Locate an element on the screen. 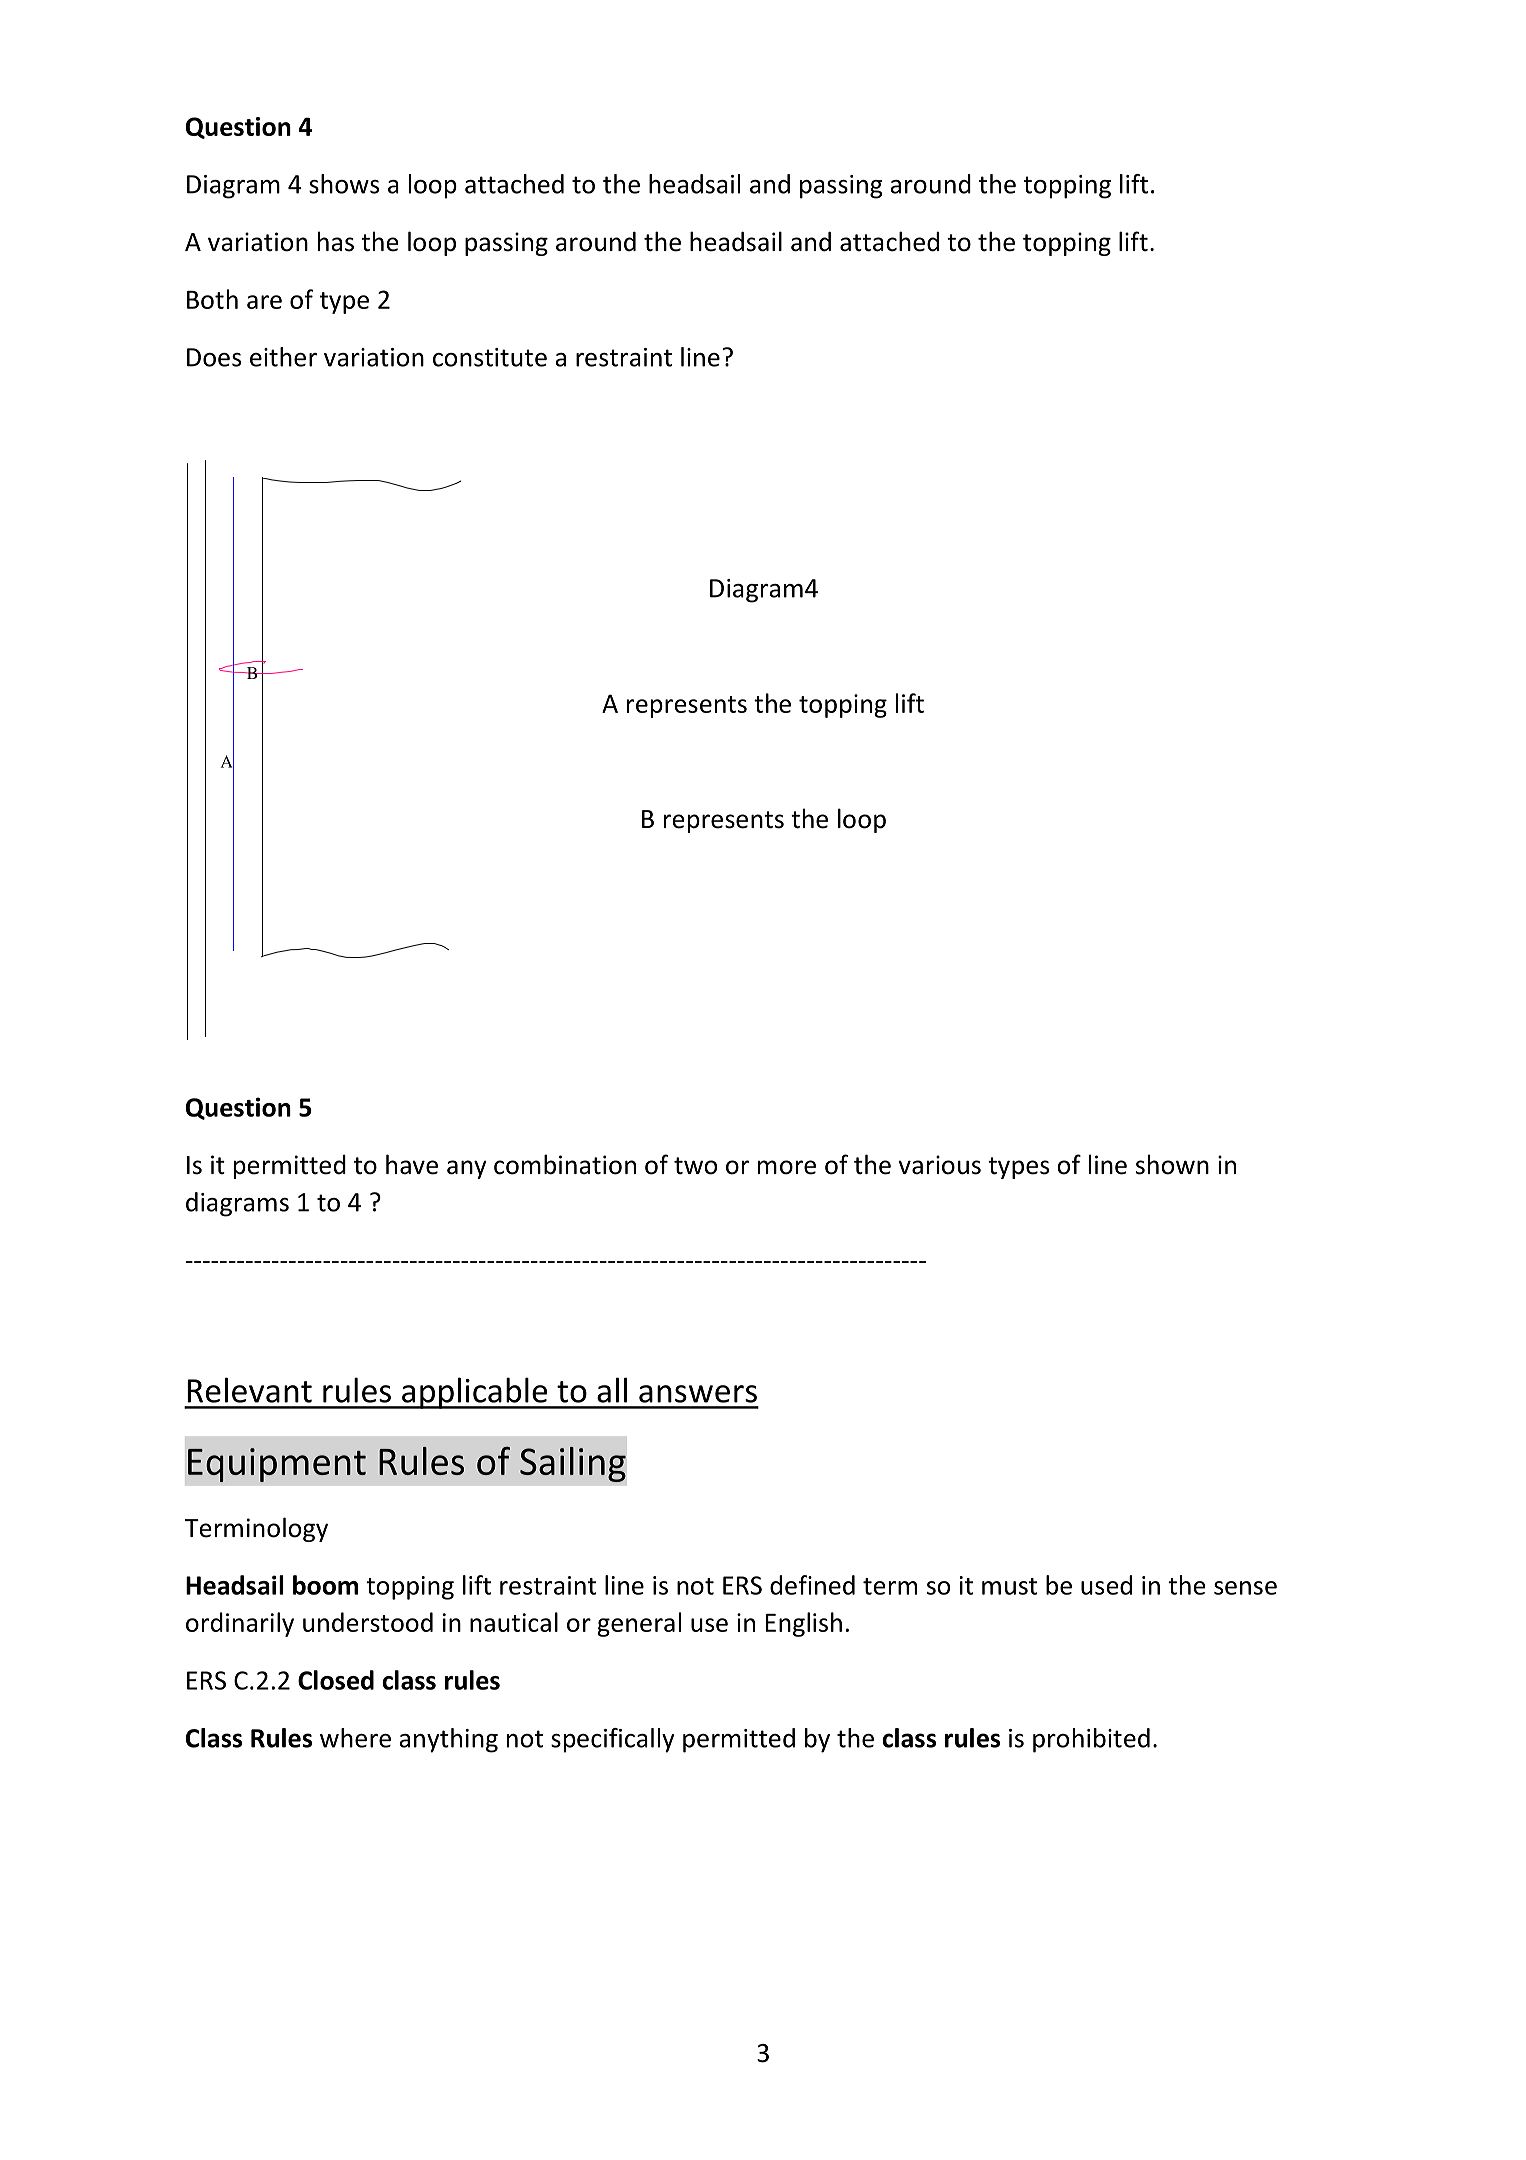 This screenshot has height=2160, width=1526. various is located at coordinates (939, 1165).
